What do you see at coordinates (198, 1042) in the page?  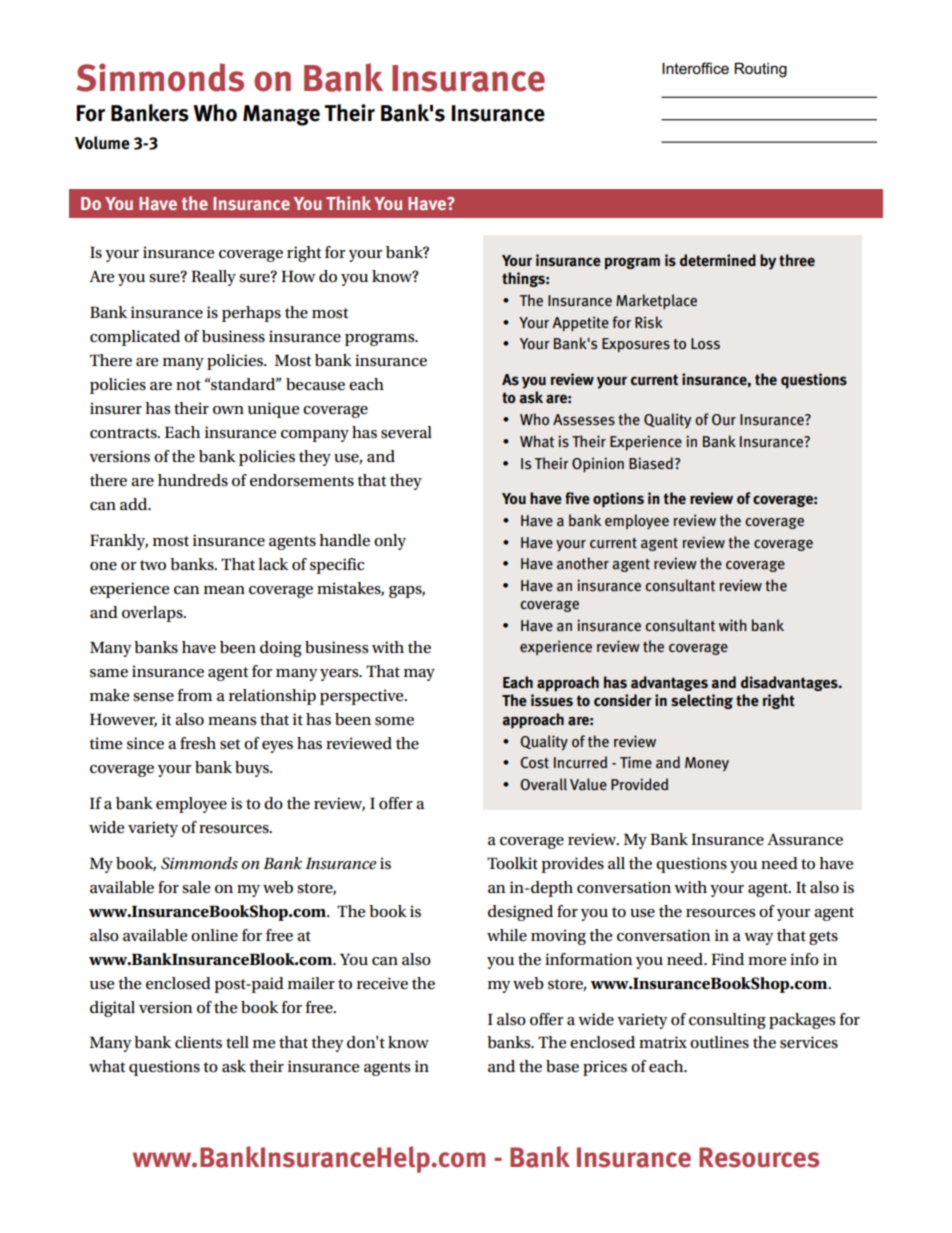 I see `clients` at bounding box center [198, 1042].
